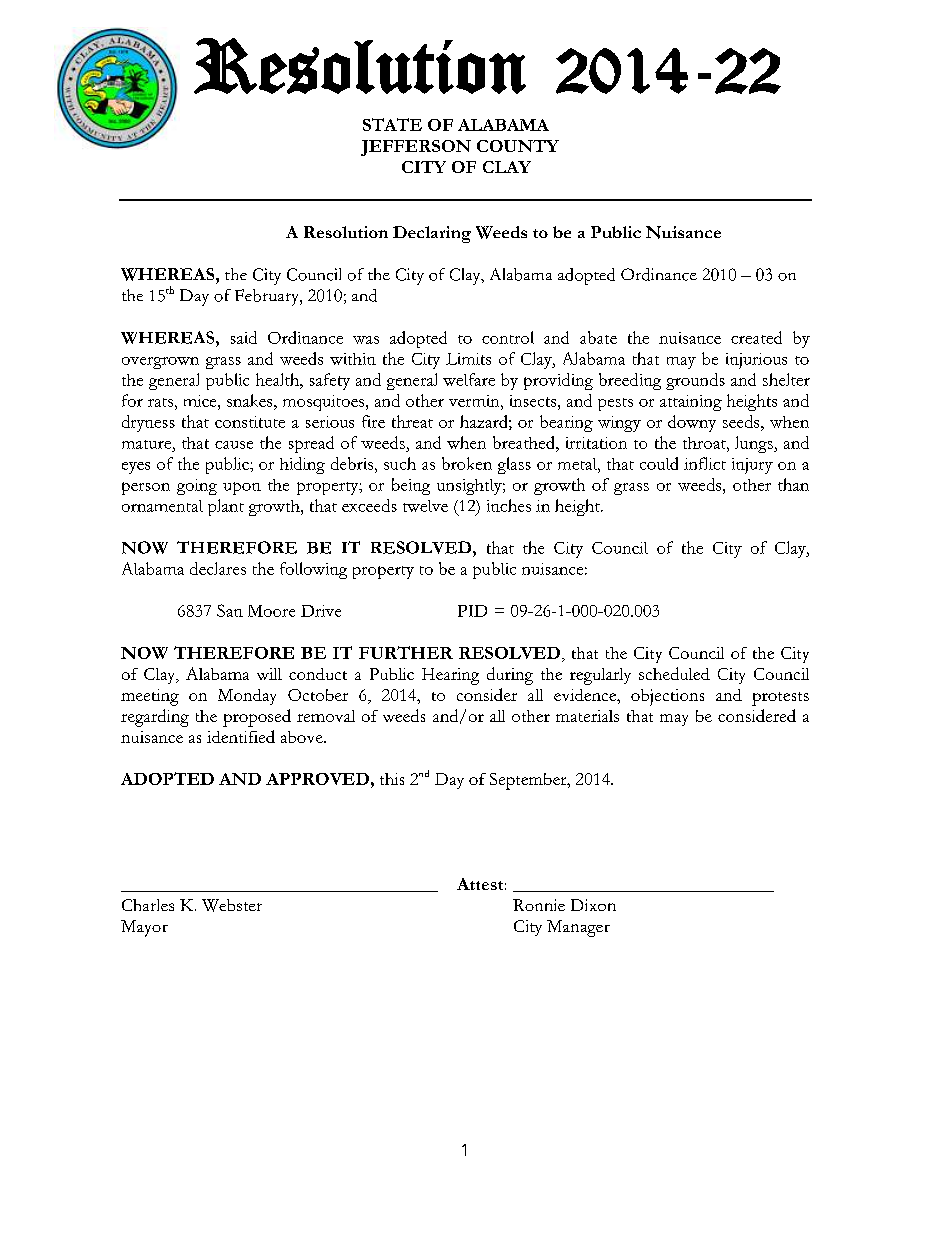  What do you see at coordinates (691, 403) in the image?
I see `attaining` at bounding box center [691, 403].
